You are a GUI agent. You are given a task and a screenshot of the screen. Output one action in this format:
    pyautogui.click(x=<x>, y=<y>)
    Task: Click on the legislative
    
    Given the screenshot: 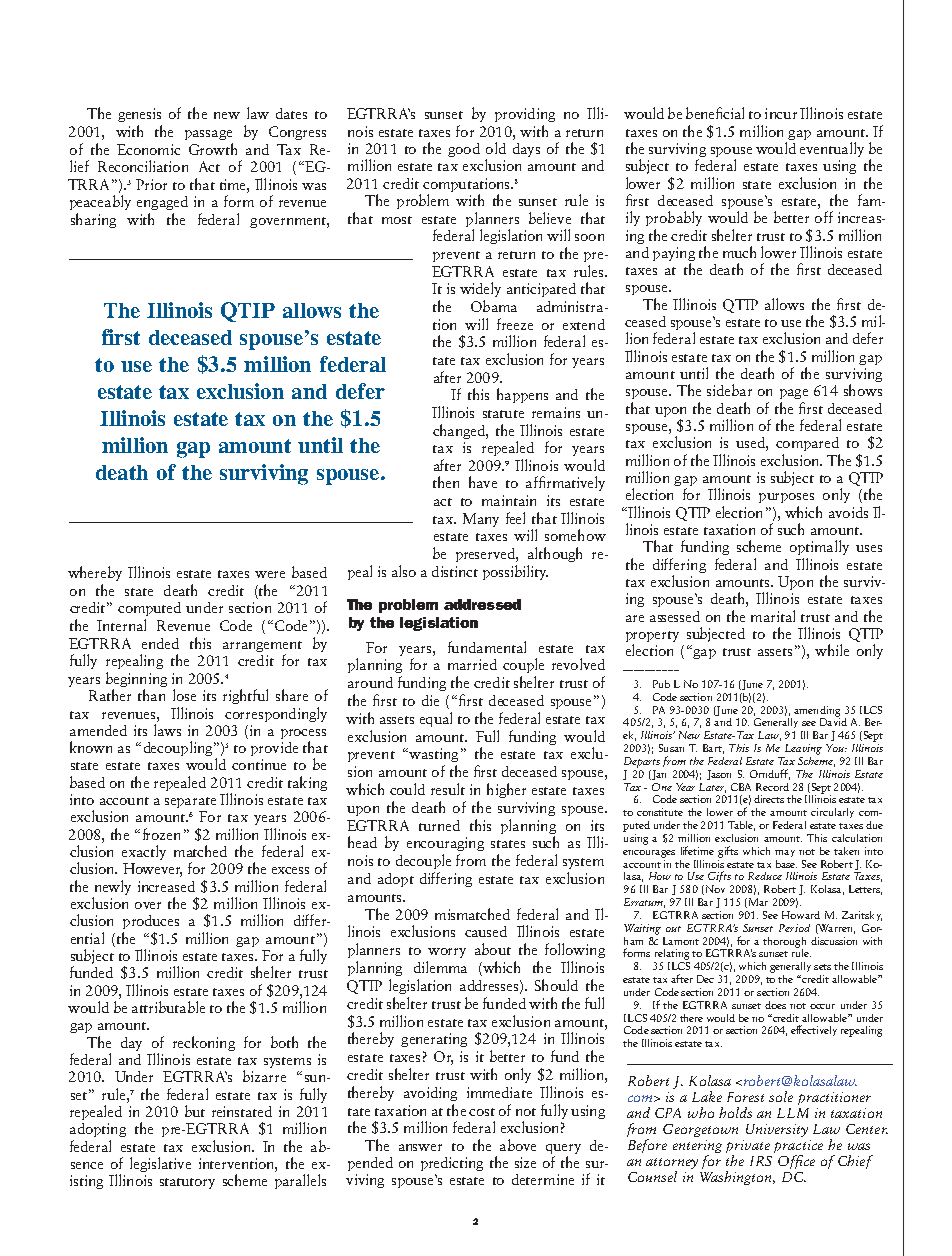 What is the action you would take?
    pyautogui.click(x=160, y=1164)
